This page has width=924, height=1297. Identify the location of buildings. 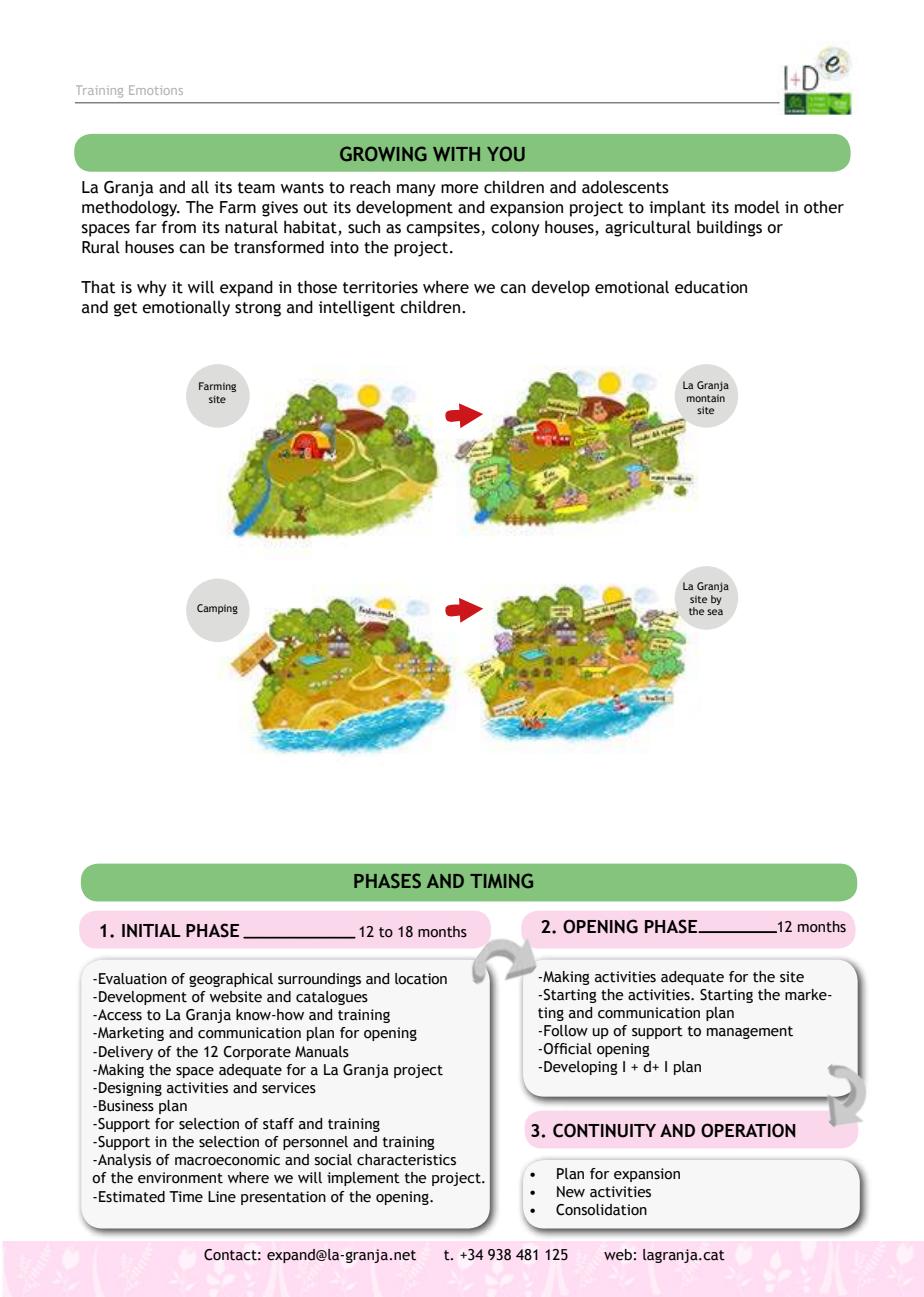
(729, 228).
